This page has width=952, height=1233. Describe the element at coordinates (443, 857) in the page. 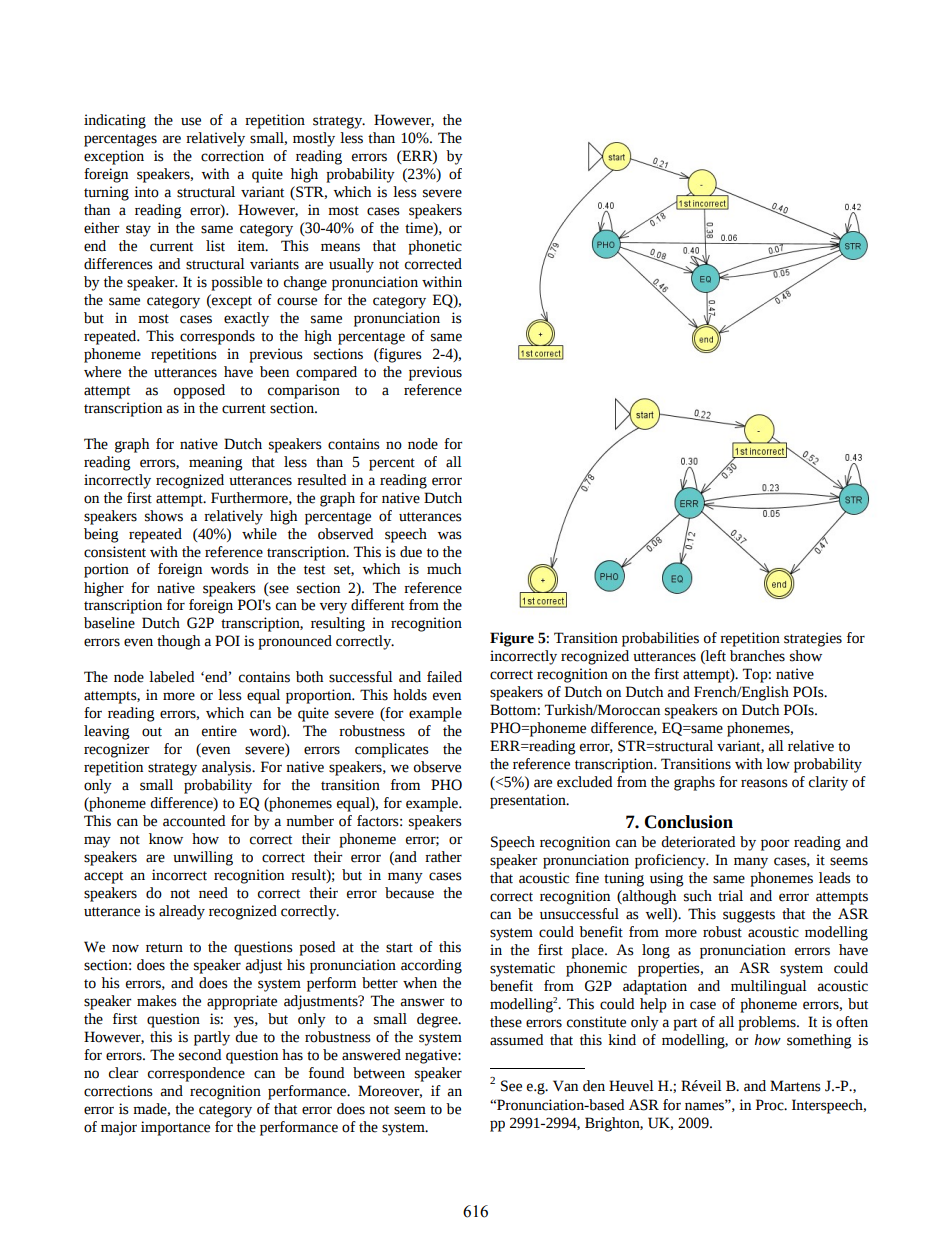

I see `rather` at that location.
